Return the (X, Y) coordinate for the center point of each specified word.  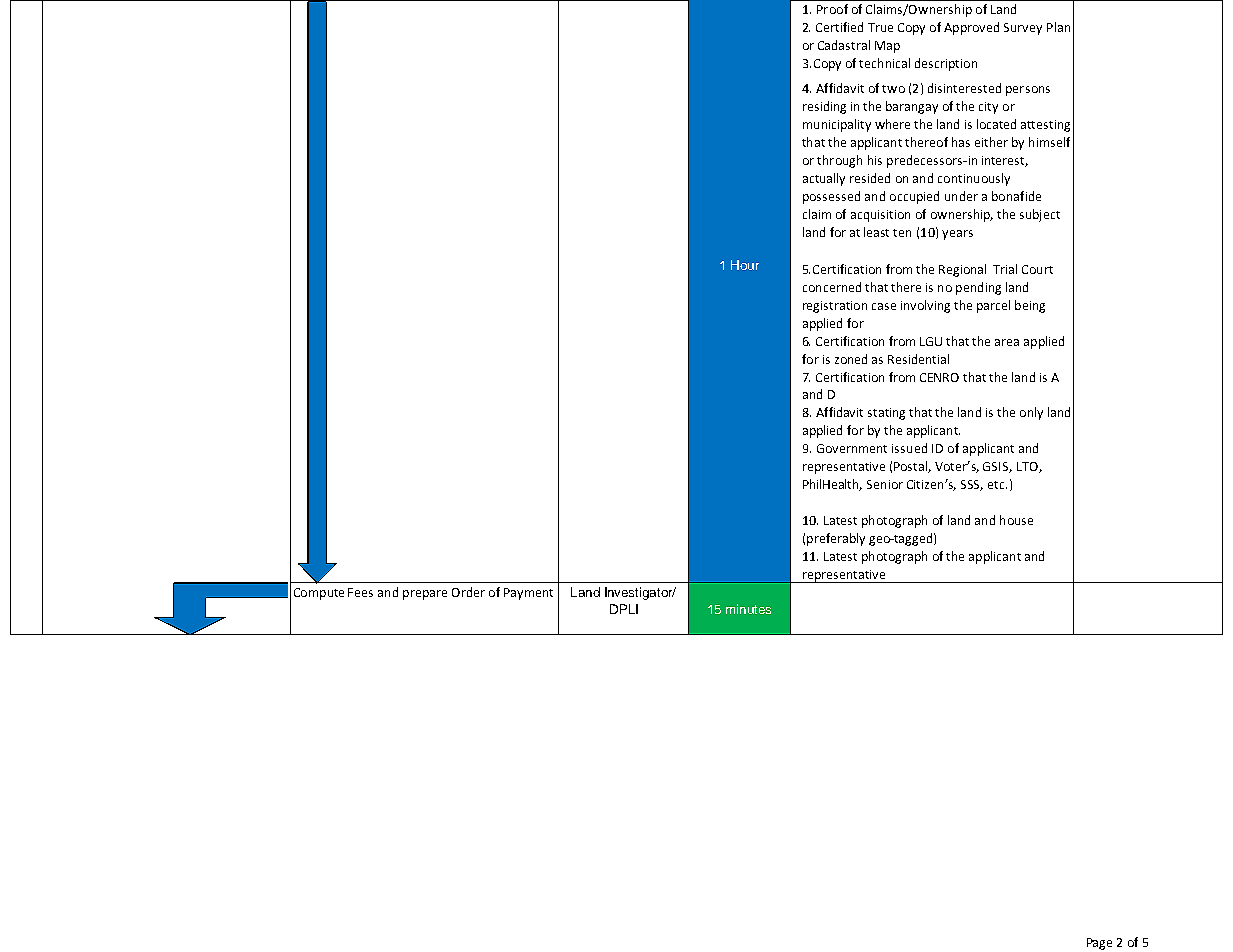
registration (835, 307)
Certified (839, 27)
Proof (832, 9)
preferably (836, 539)
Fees (360, 592)
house (1016, 520)
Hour (745, 265)
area (1007, 342)
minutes (748, 609)
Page (1099, 944)
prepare (425, 595)
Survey (1023, 29)
